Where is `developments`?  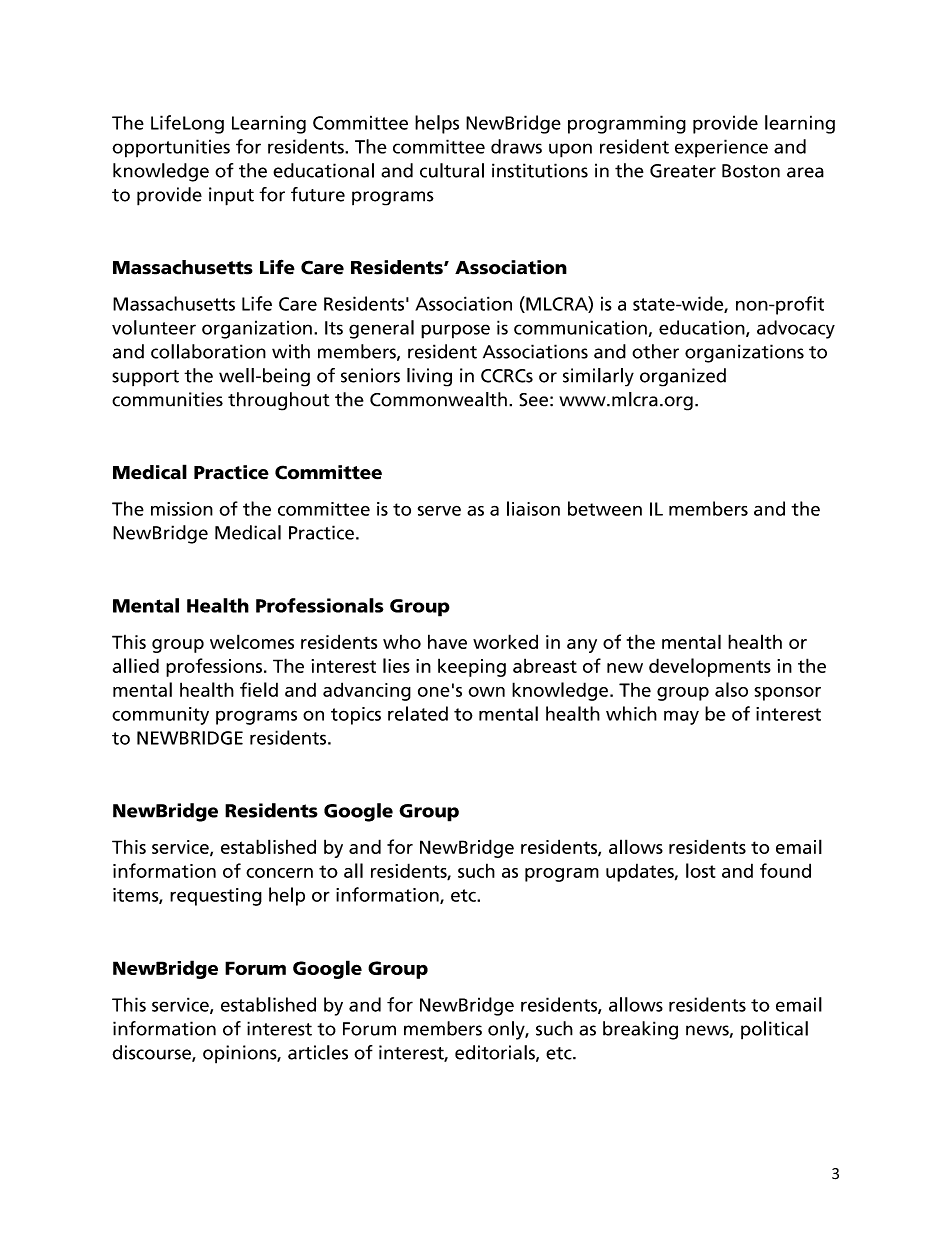 developments is located at coordinates (710, 667).
